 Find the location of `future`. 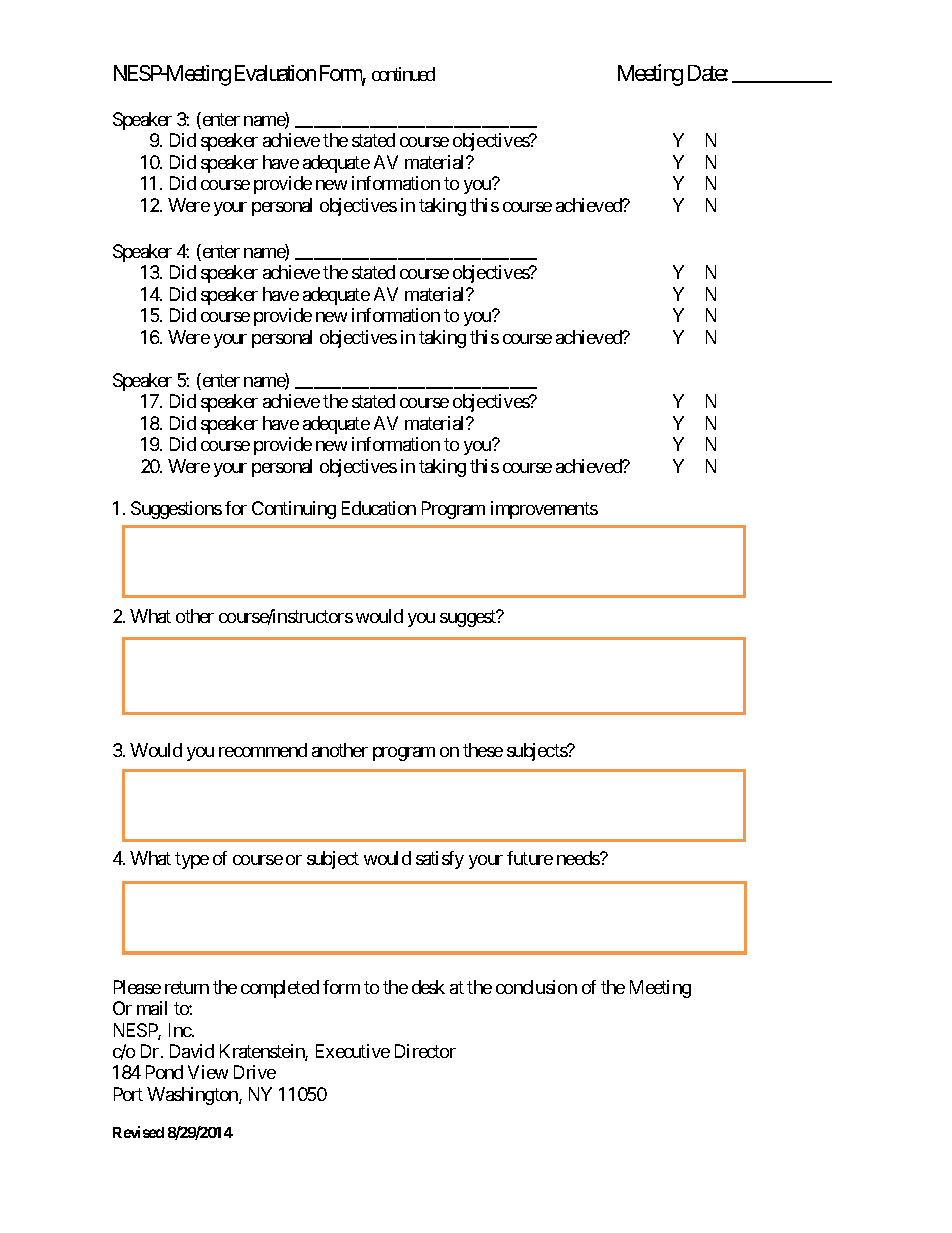

future is located at coordinates (530, 858).
